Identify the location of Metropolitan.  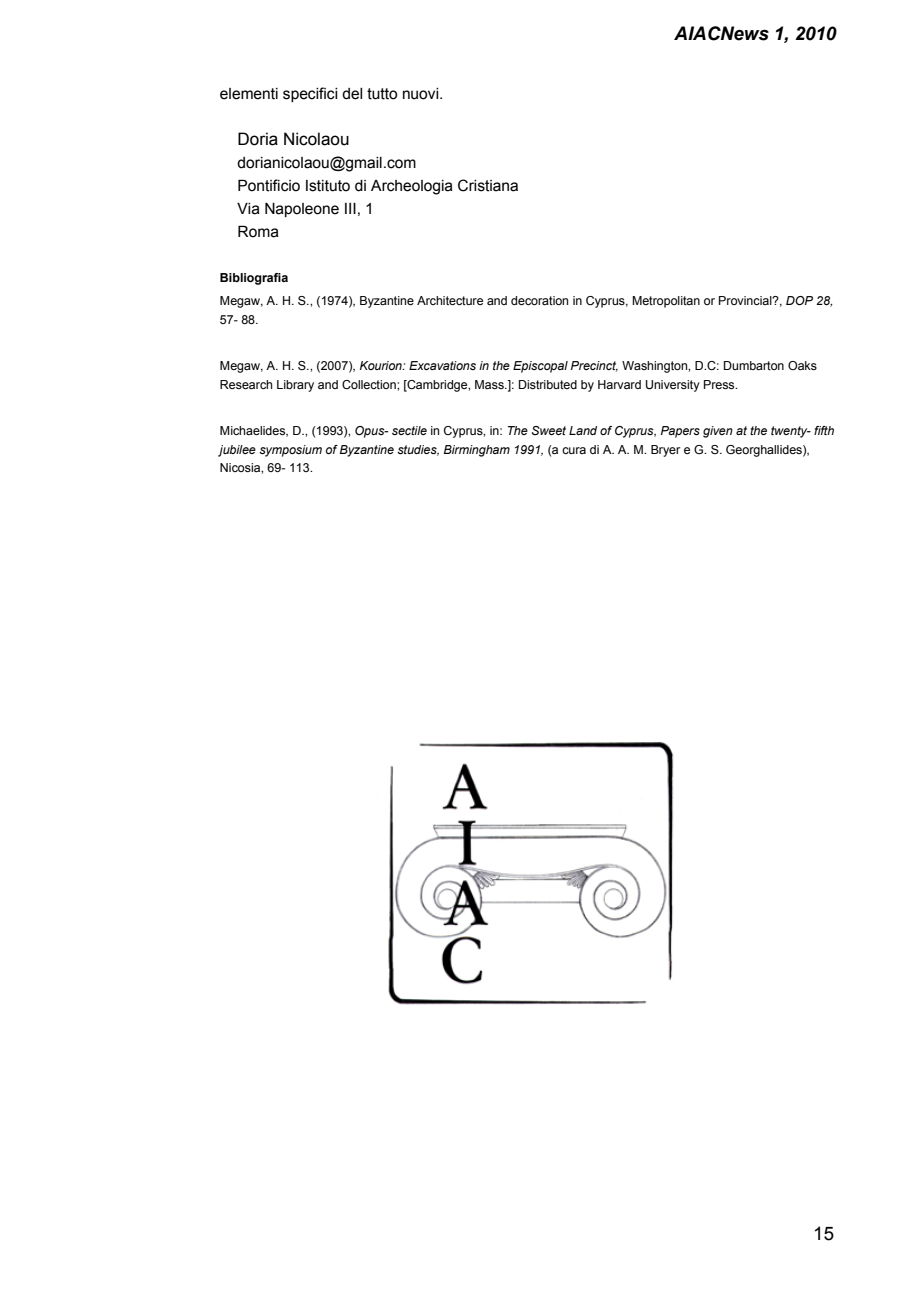
(666, 302).
